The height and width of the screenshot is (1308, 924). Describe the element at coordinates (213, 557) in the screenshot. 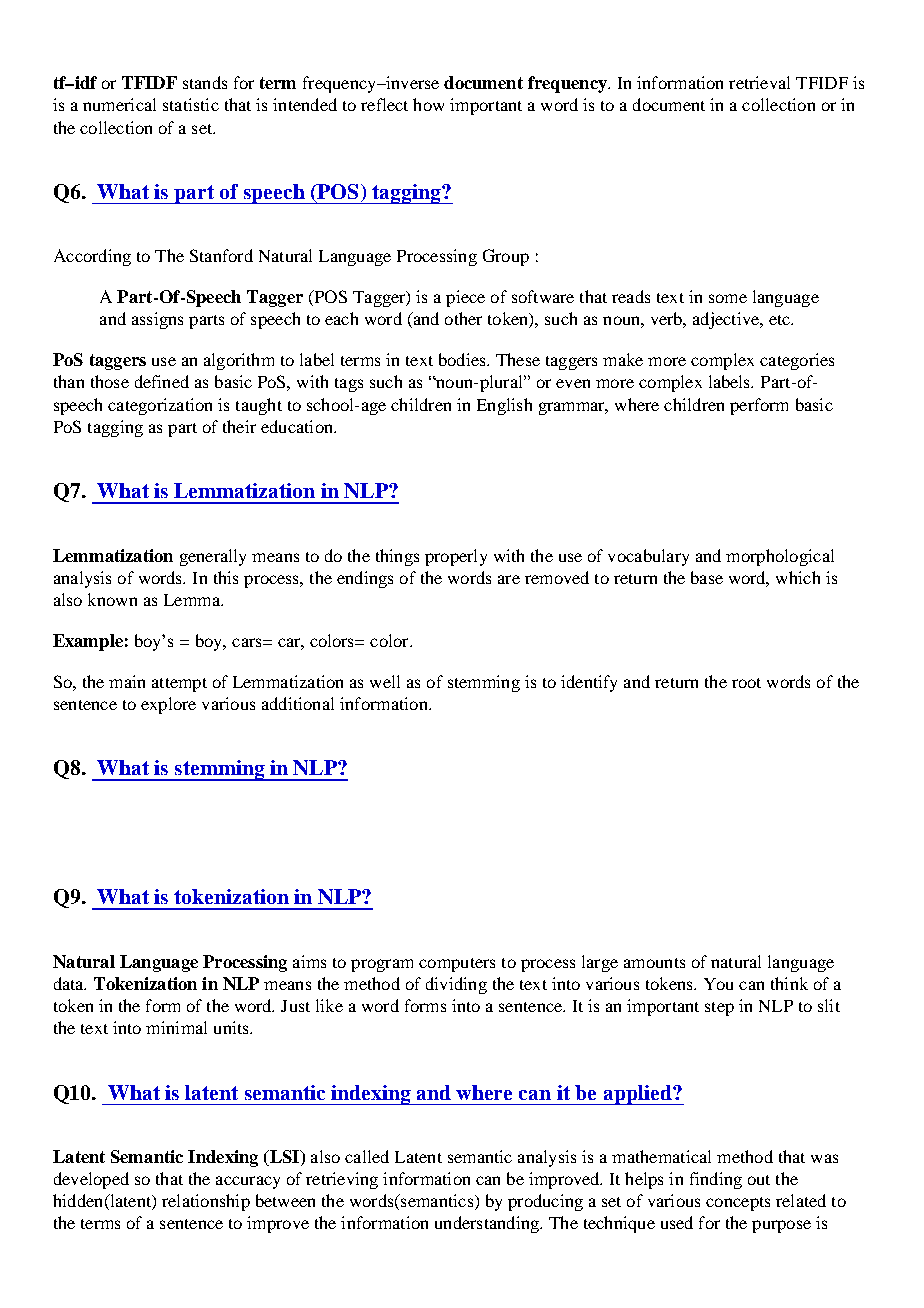

I see `generally` at that location.
